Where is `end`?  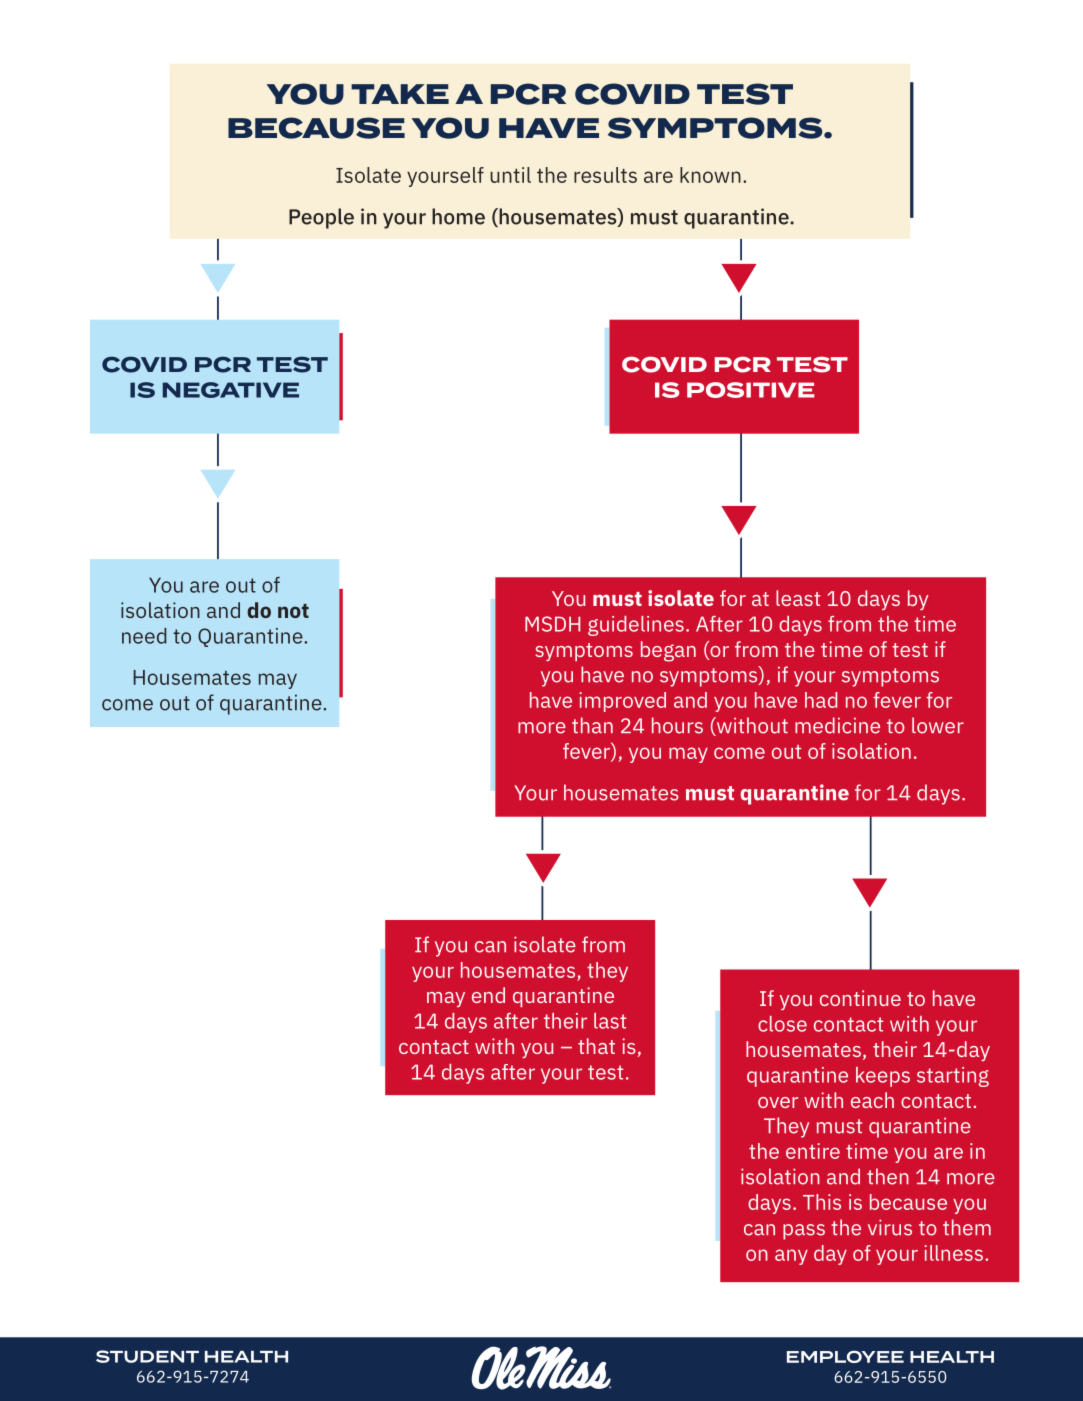 end is located at coordinates (488, 995).
